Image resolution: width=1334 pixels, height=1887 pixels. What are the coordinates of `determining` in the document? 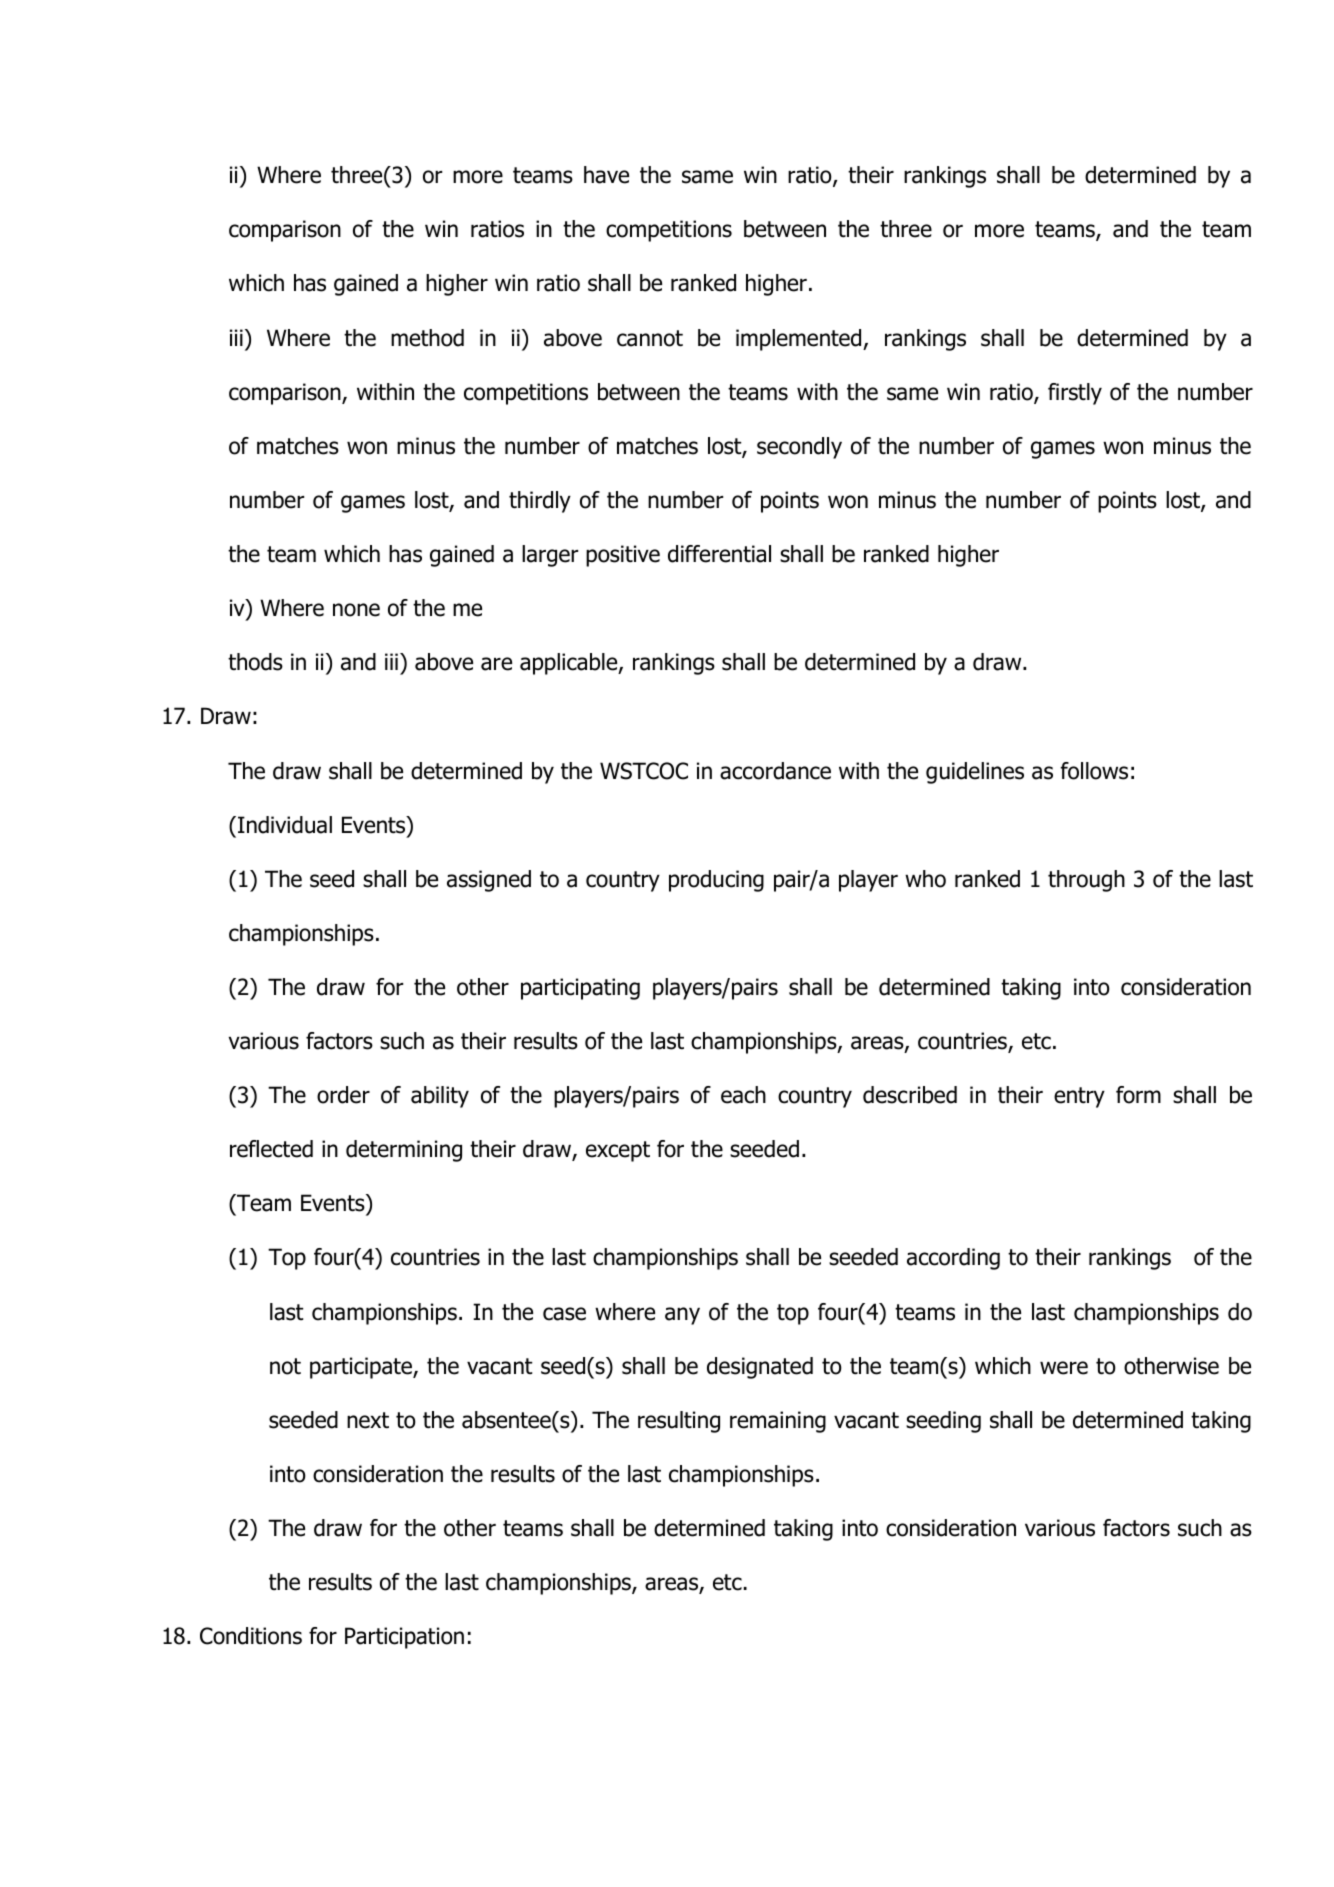 It's located at (404, 1151).
